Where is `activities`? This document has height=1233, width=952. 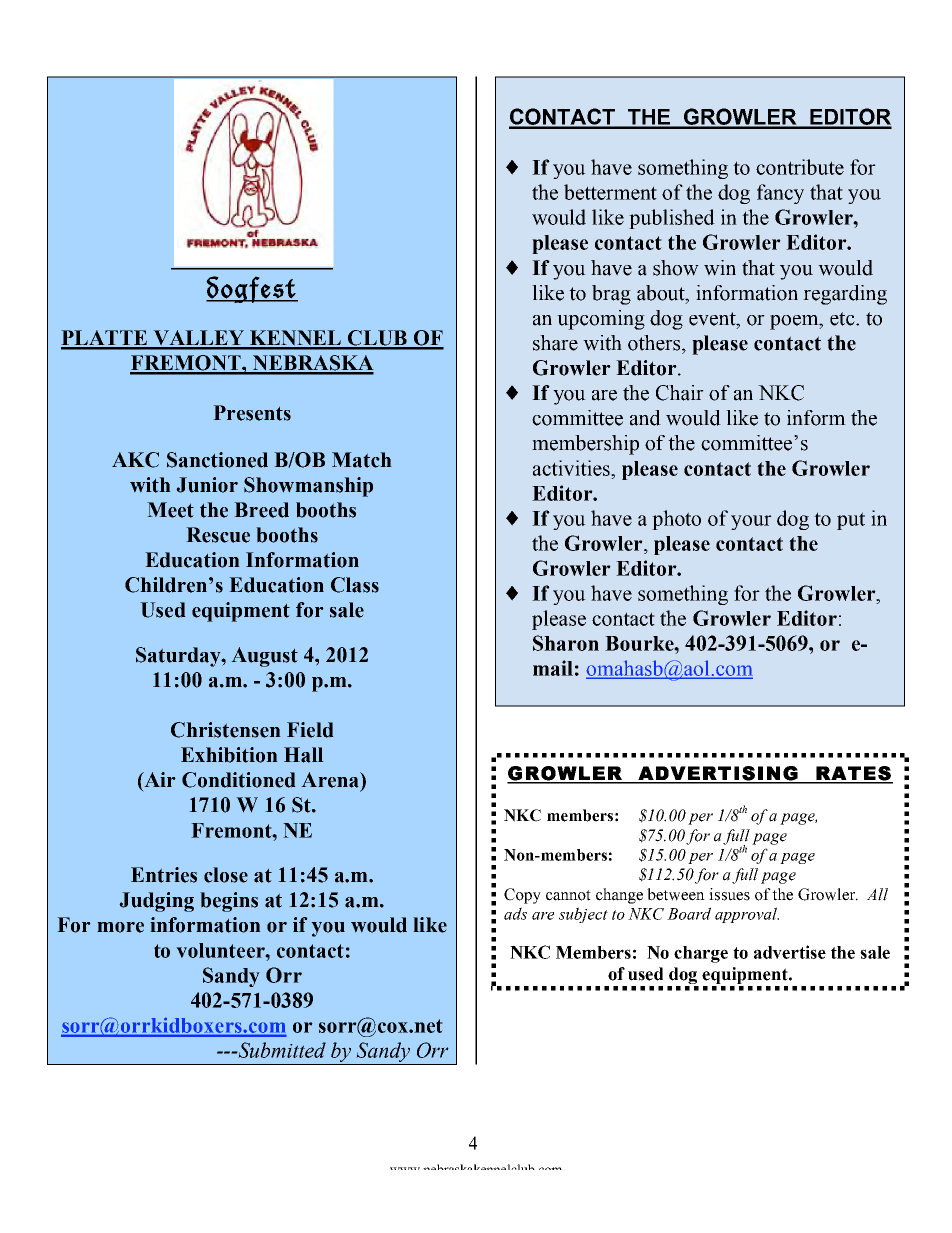
activities is located at coordinates (572, 468).
